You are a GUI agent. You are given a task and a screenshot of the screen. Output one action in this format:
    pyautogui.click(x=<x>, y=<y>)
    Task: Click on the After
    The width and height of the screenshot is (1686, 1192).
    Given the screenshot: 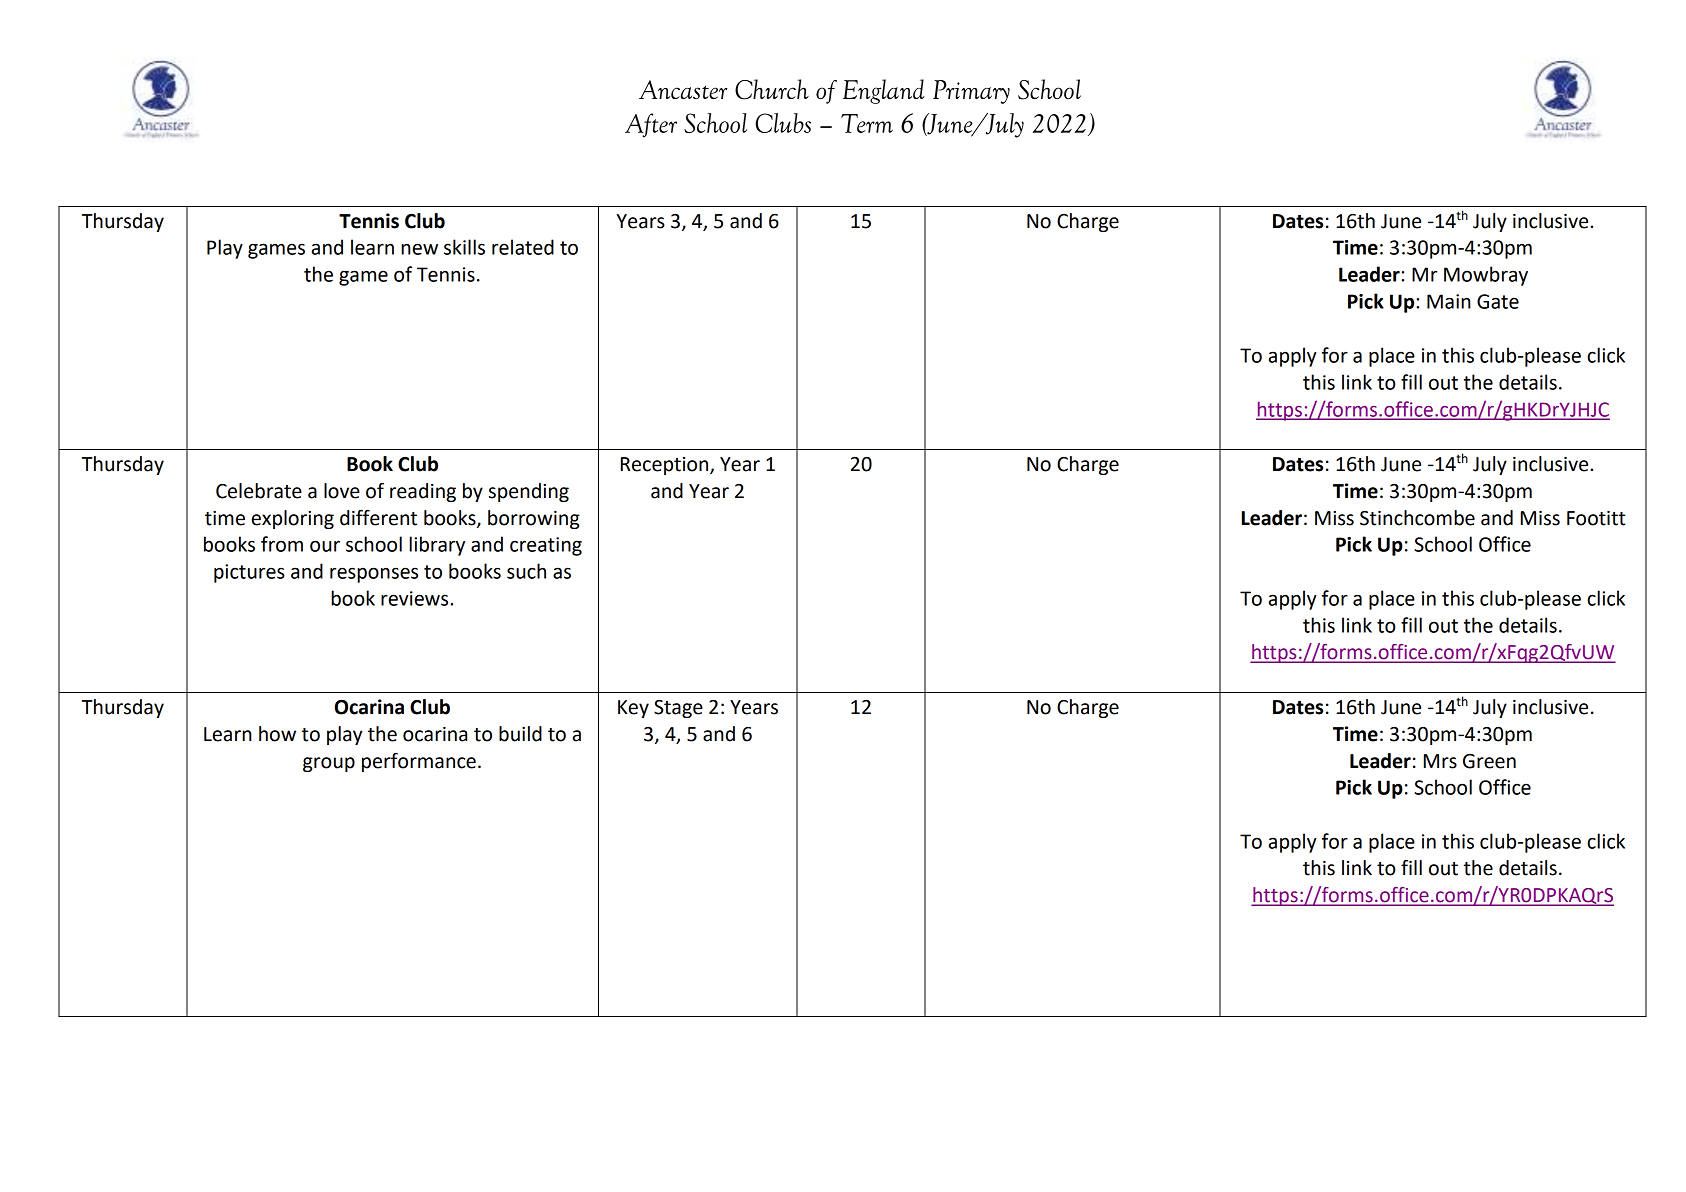 What is the action you would take?
    pyautogui.click(x=651, y=125)
